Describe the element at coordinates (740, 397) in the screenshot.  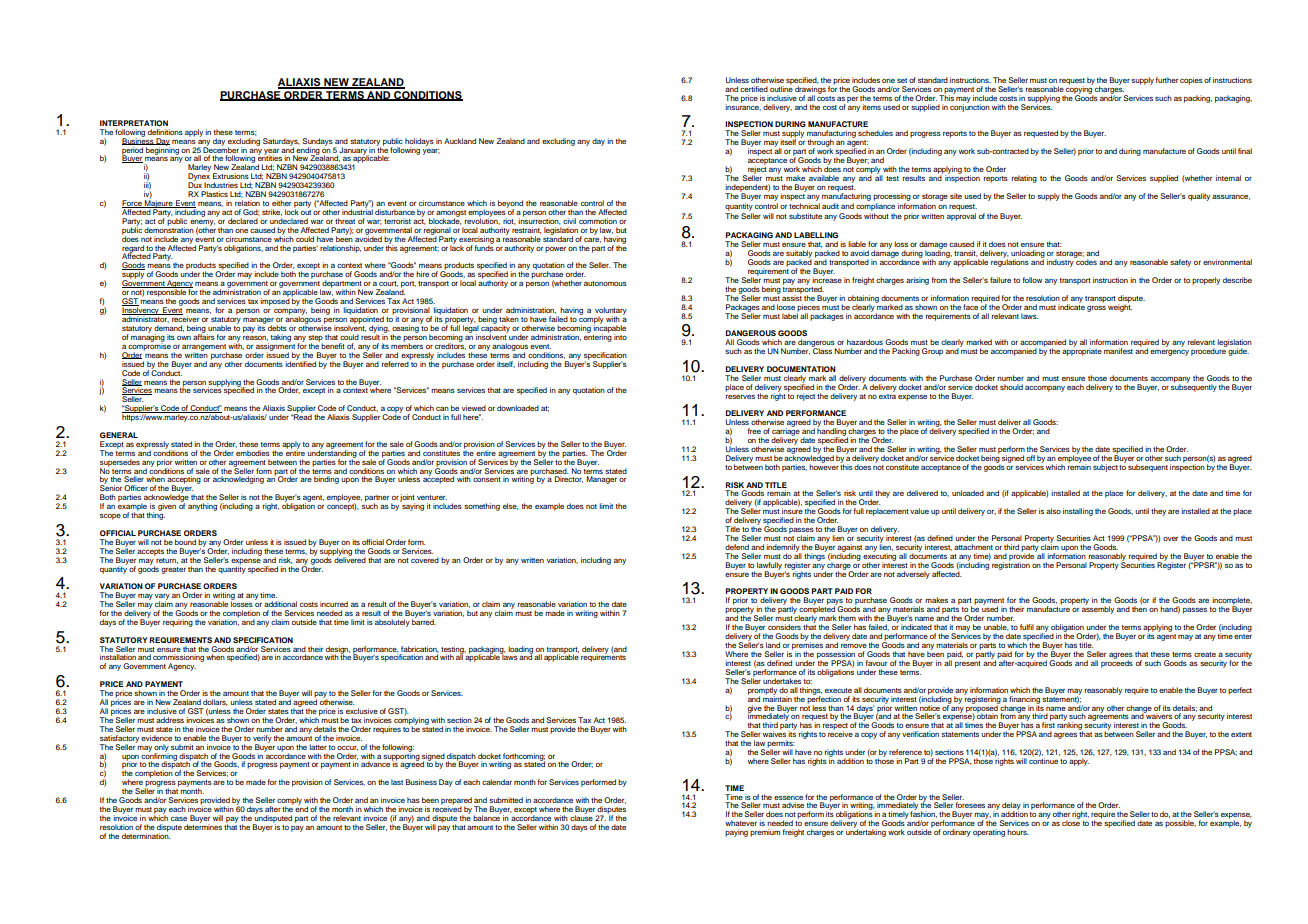
I see `reserves` at that location.
